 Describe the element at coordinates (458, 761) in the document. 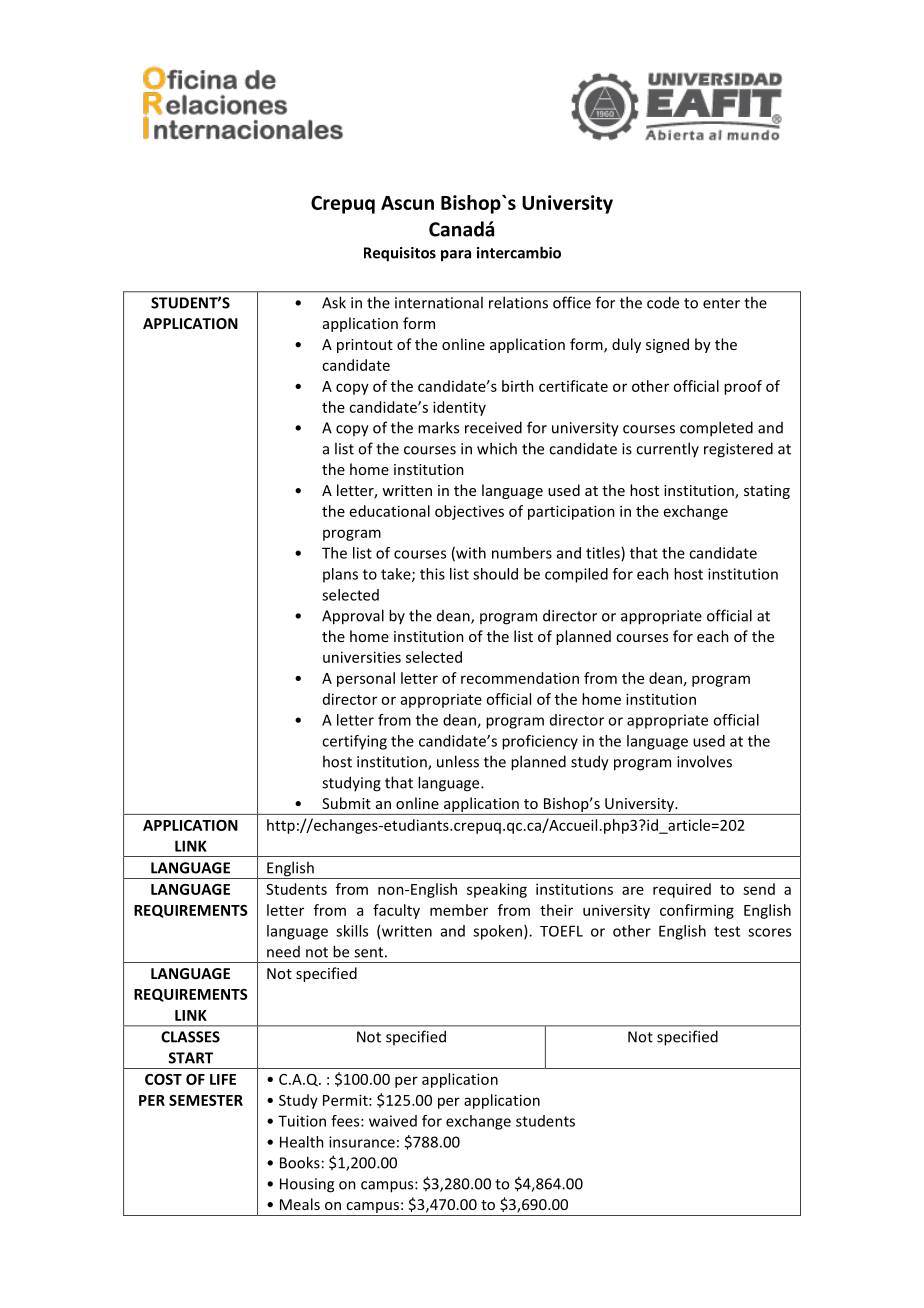

I see `unless` at that location.
